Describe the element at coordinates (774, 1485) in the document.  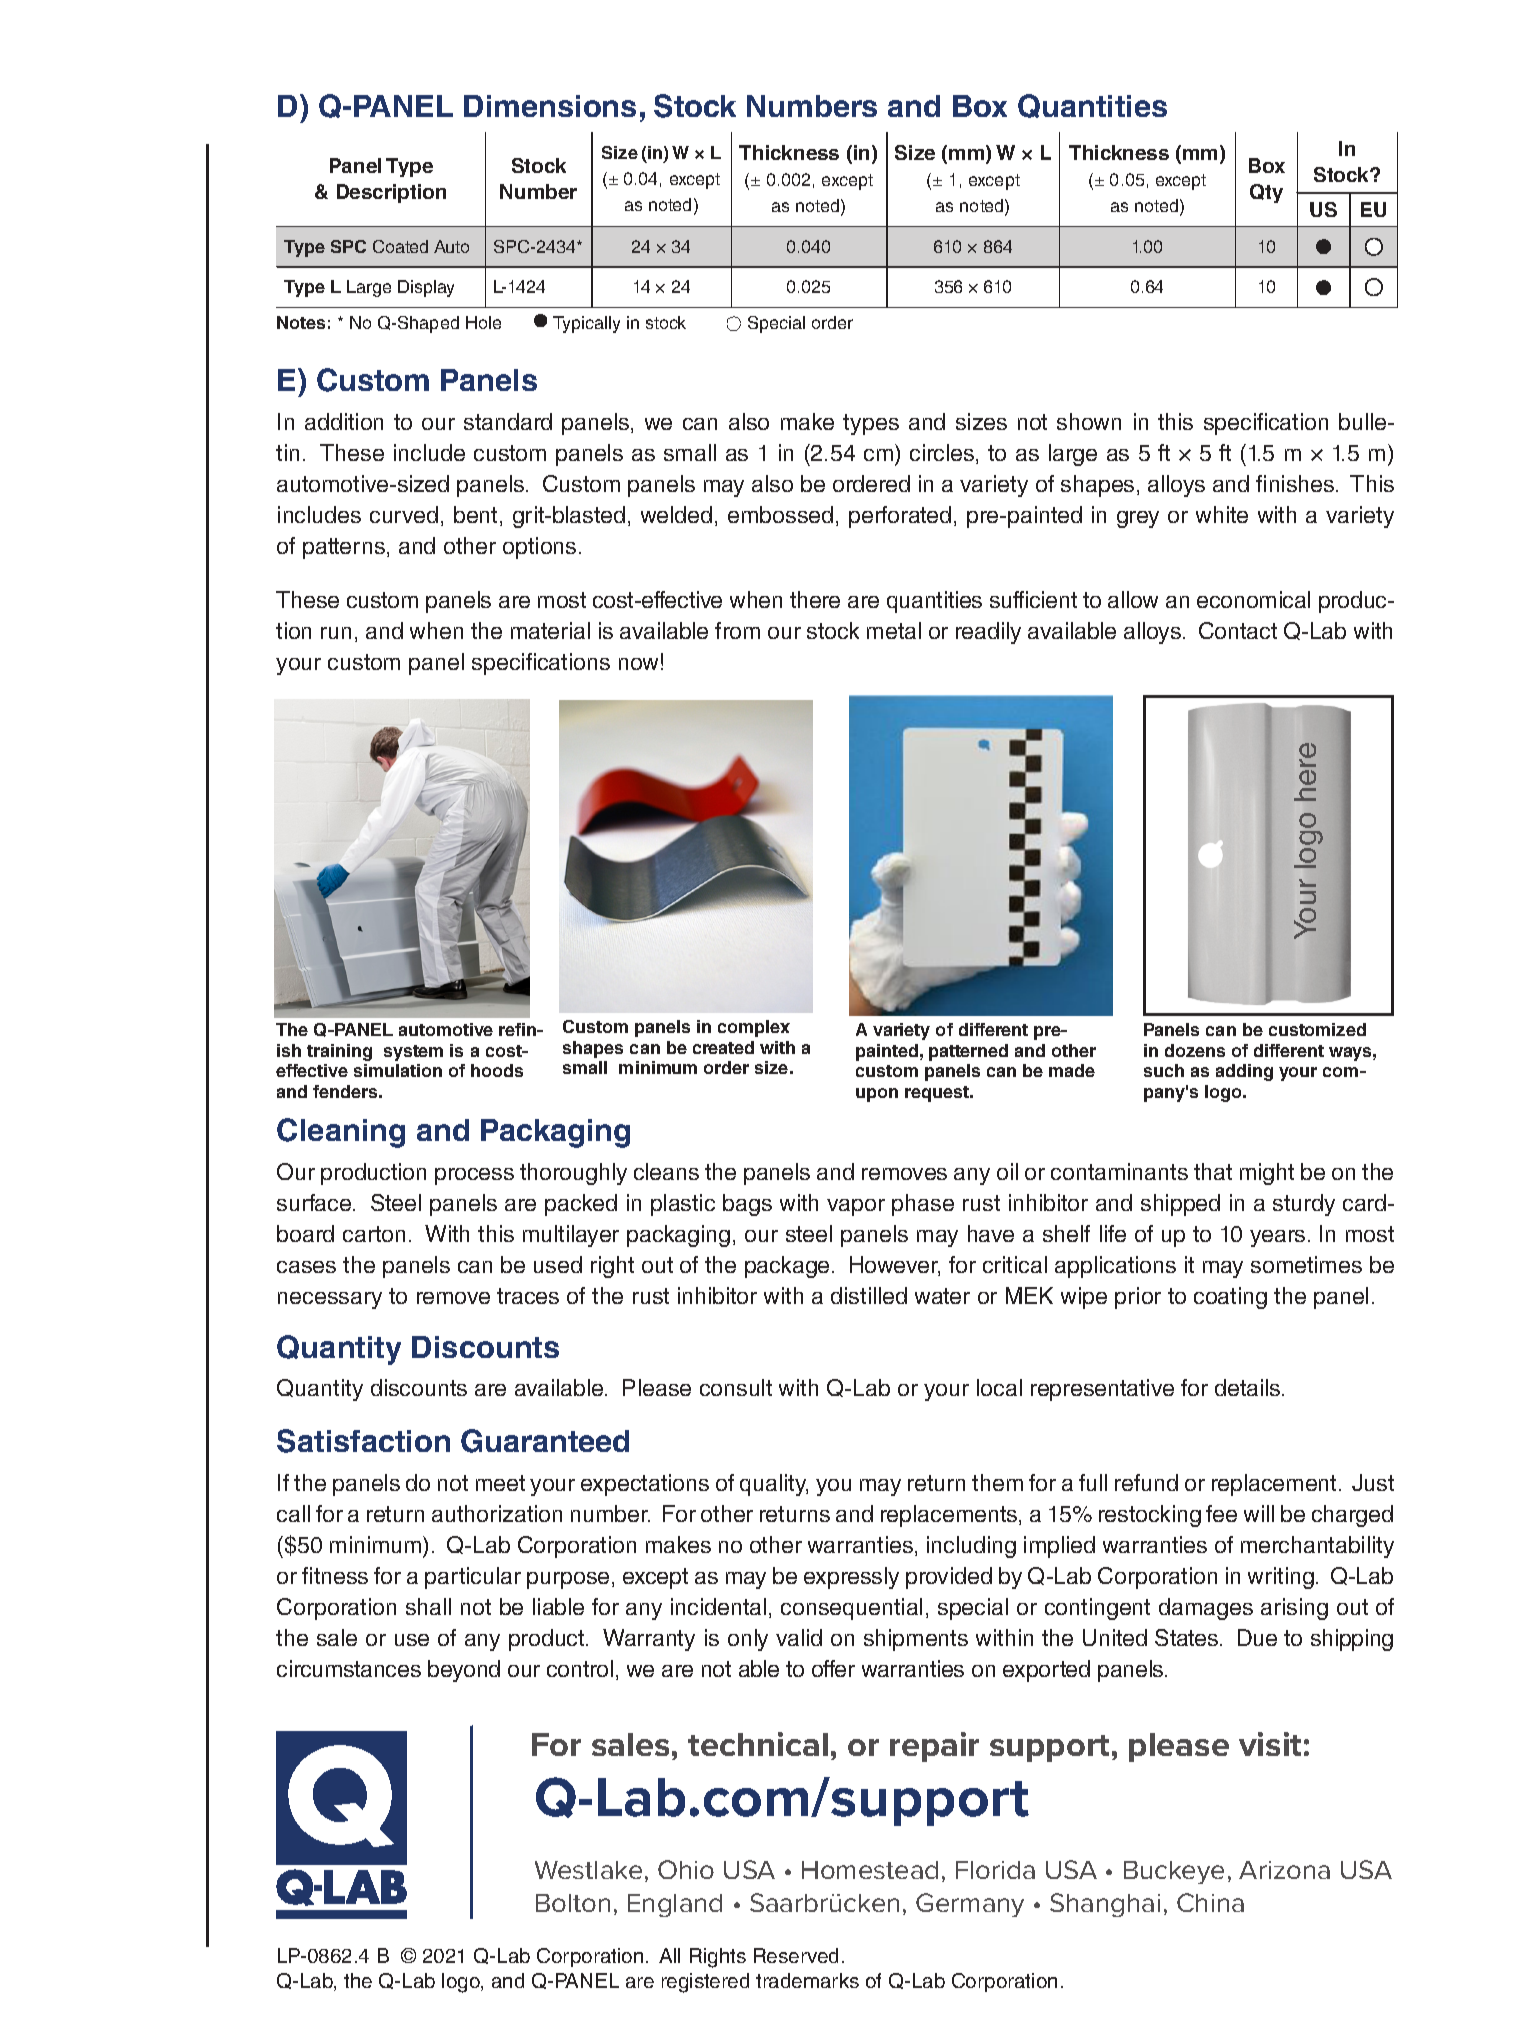
I see `quality` at that location.
